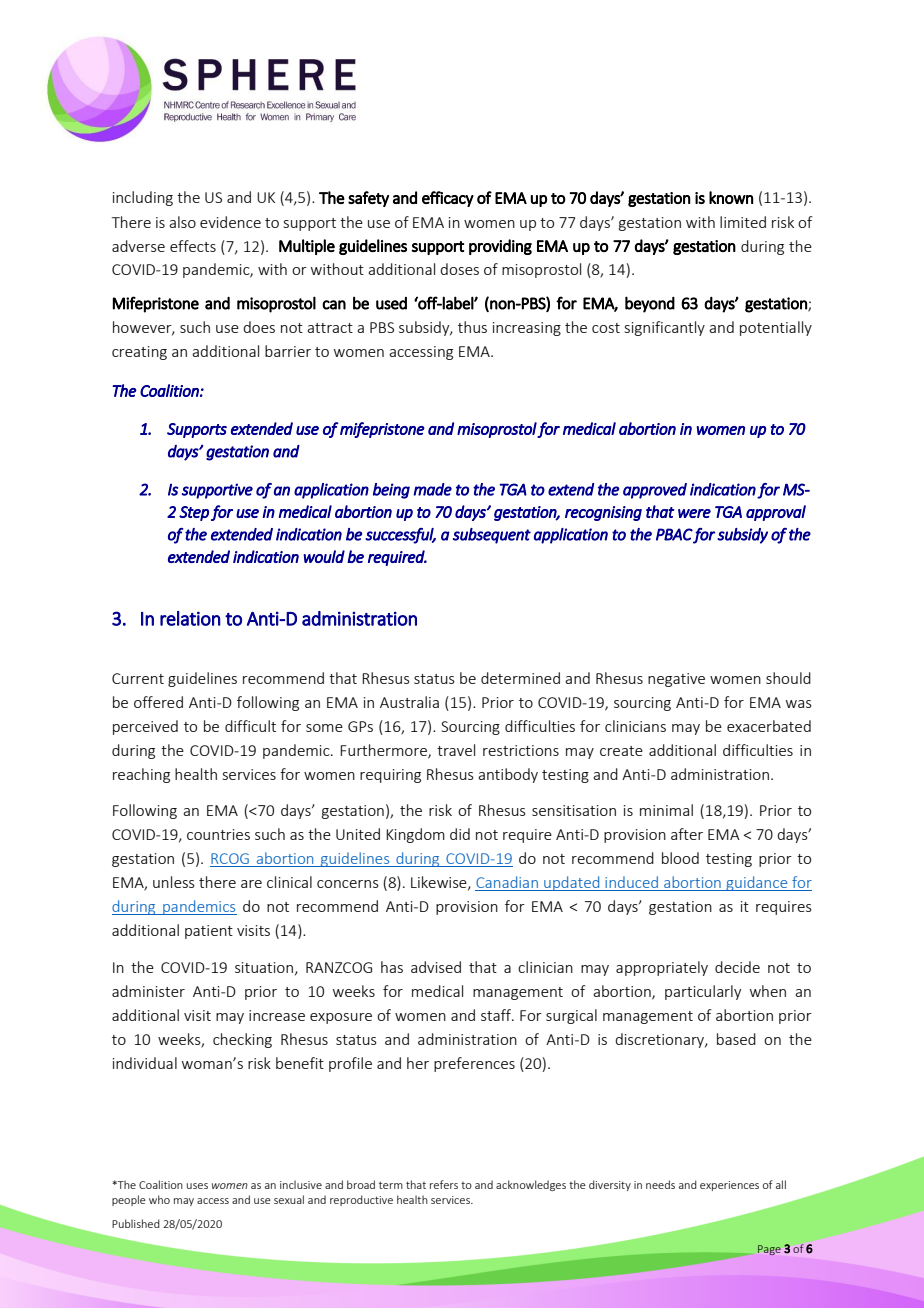 This image has height=1308, width=924. I want to click on evidence, so click(230, 222).
